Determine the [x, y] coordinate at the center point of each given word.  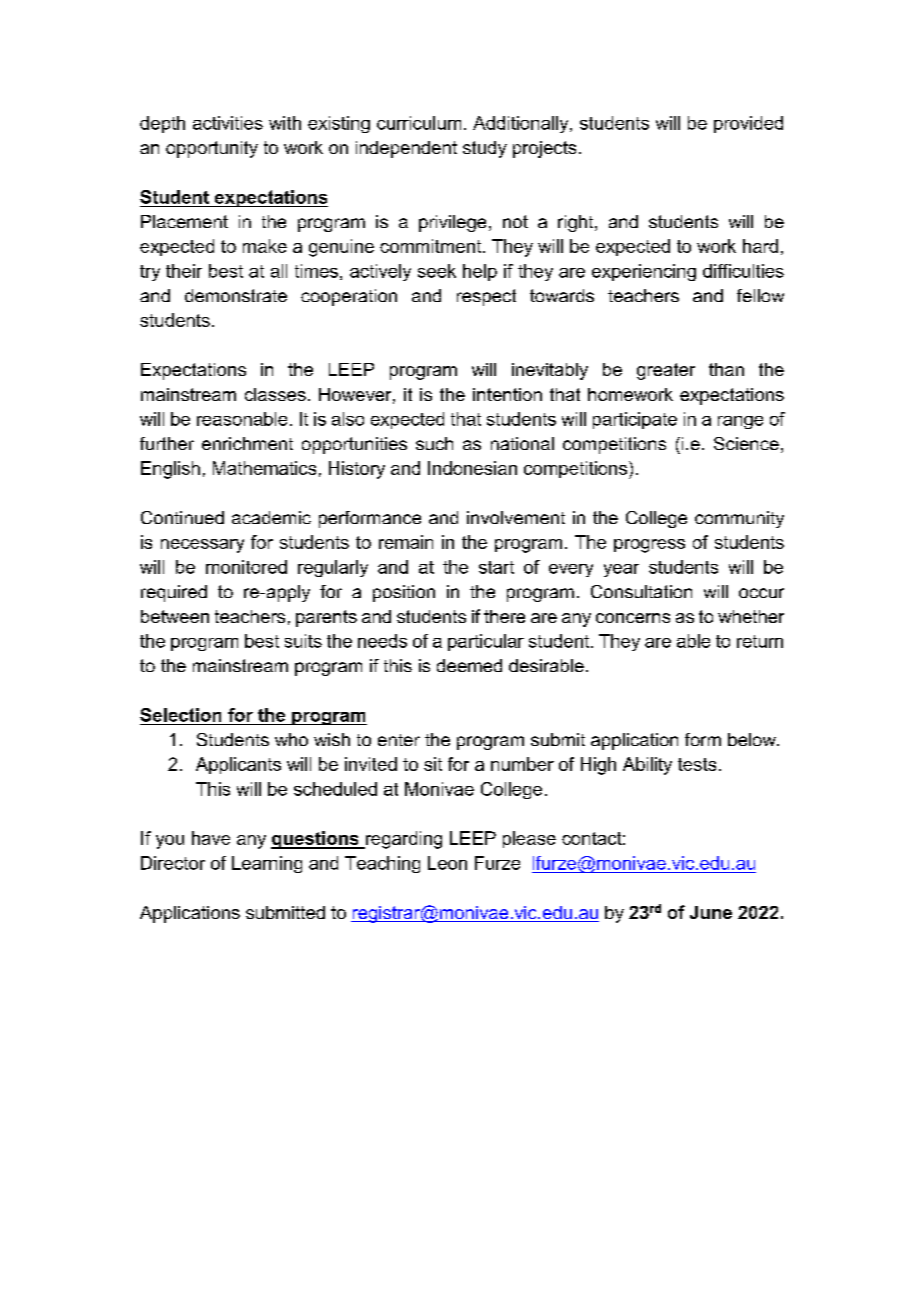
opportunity [212, 149]
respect [486, 297]
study [485, 149]
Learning [267, 864]
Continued [182, 517]
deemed [469, 665]
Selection [180, 715]
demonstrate [236, 295]
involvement [516, 517]
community [739, 519]
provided [748, 124]
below [753, 739]
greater [666, 371]
